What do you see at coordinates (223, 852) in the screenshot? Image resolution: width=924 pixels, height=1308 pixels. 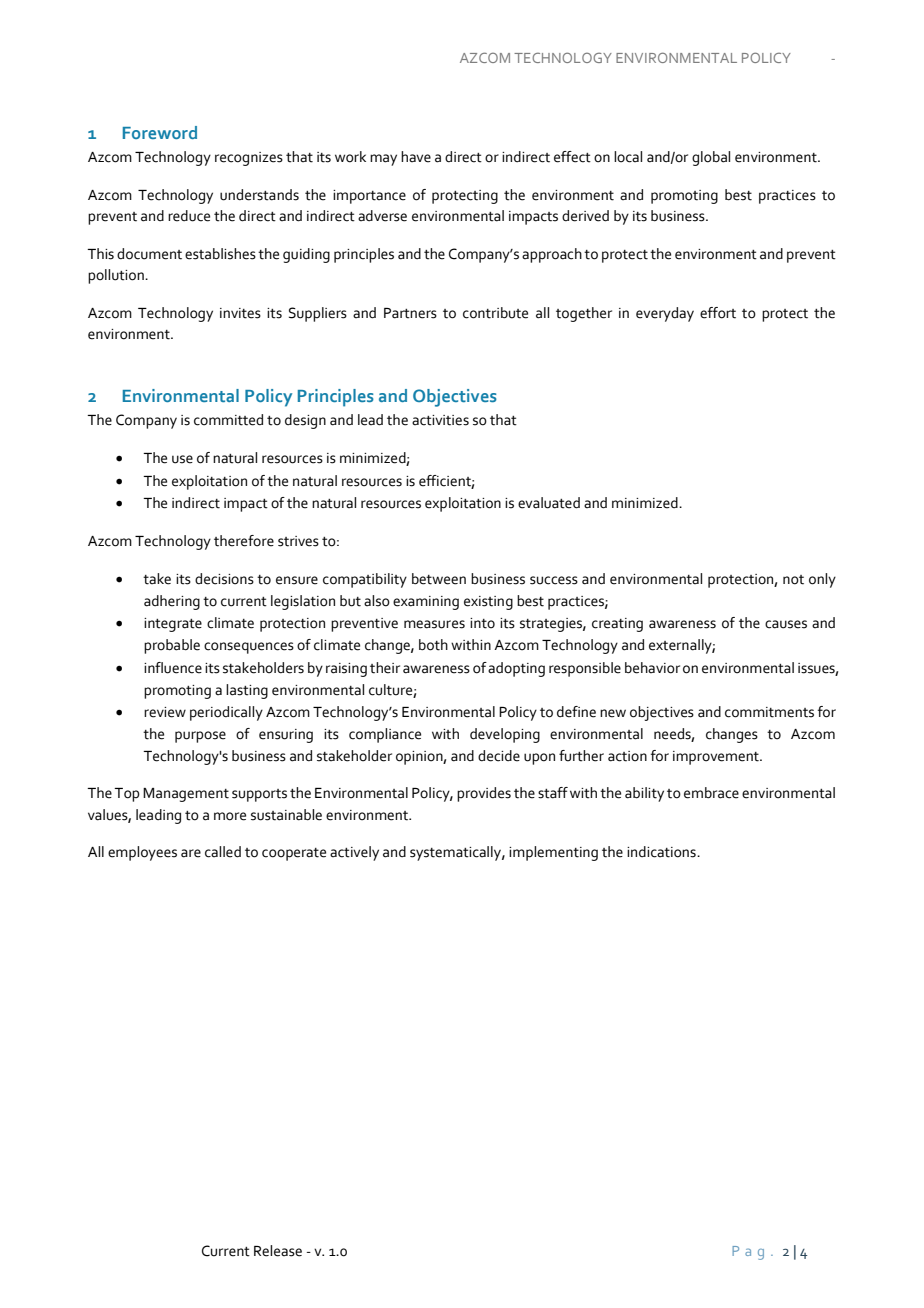 I see `called` at bounding box center [223, 852].
